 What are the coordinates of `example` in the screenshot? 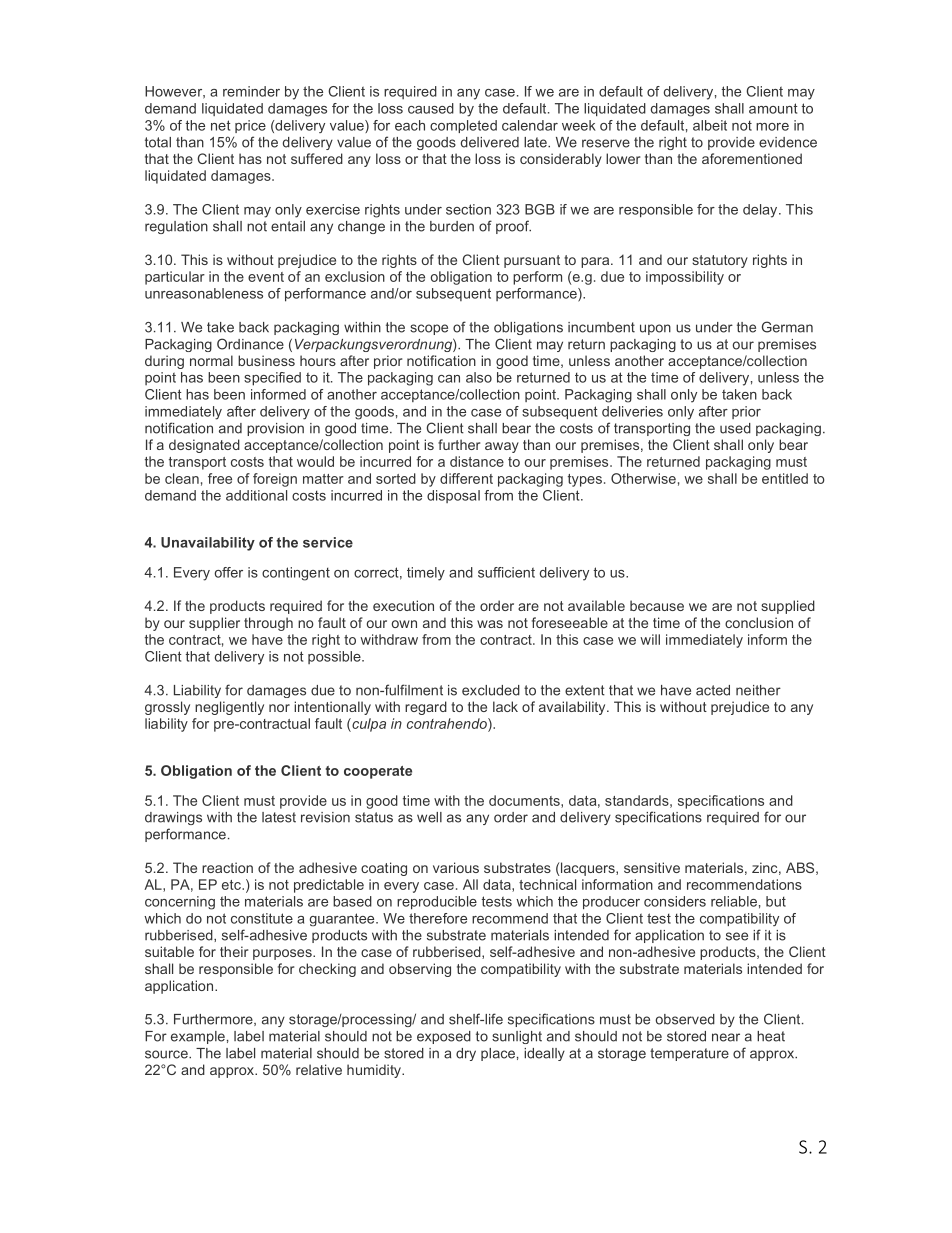 It's located at (198, 1037).
